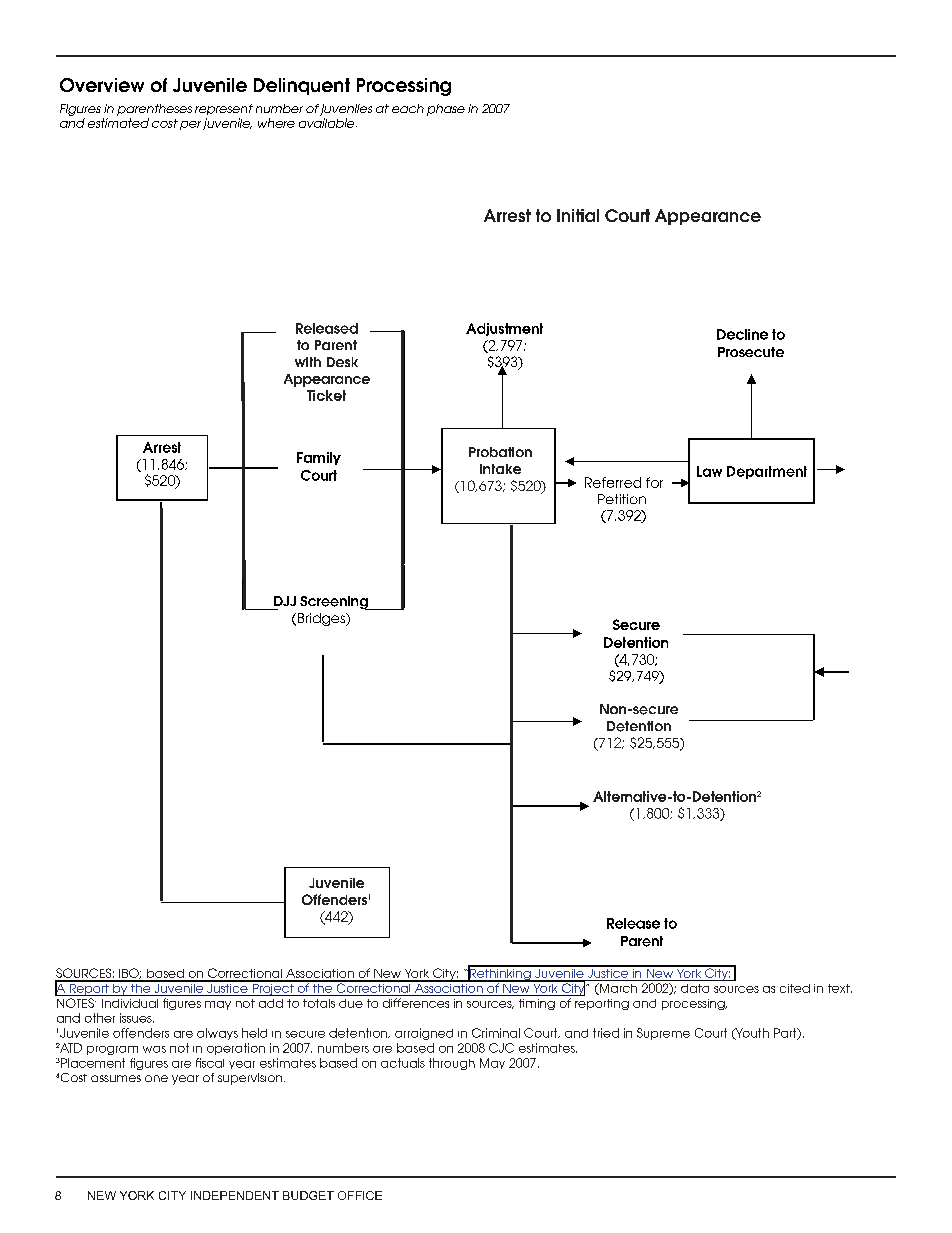 The height and width of the document is (1233, 952). Describe the element at coordinates (408, 108) in the document. I see `each` at that location.
